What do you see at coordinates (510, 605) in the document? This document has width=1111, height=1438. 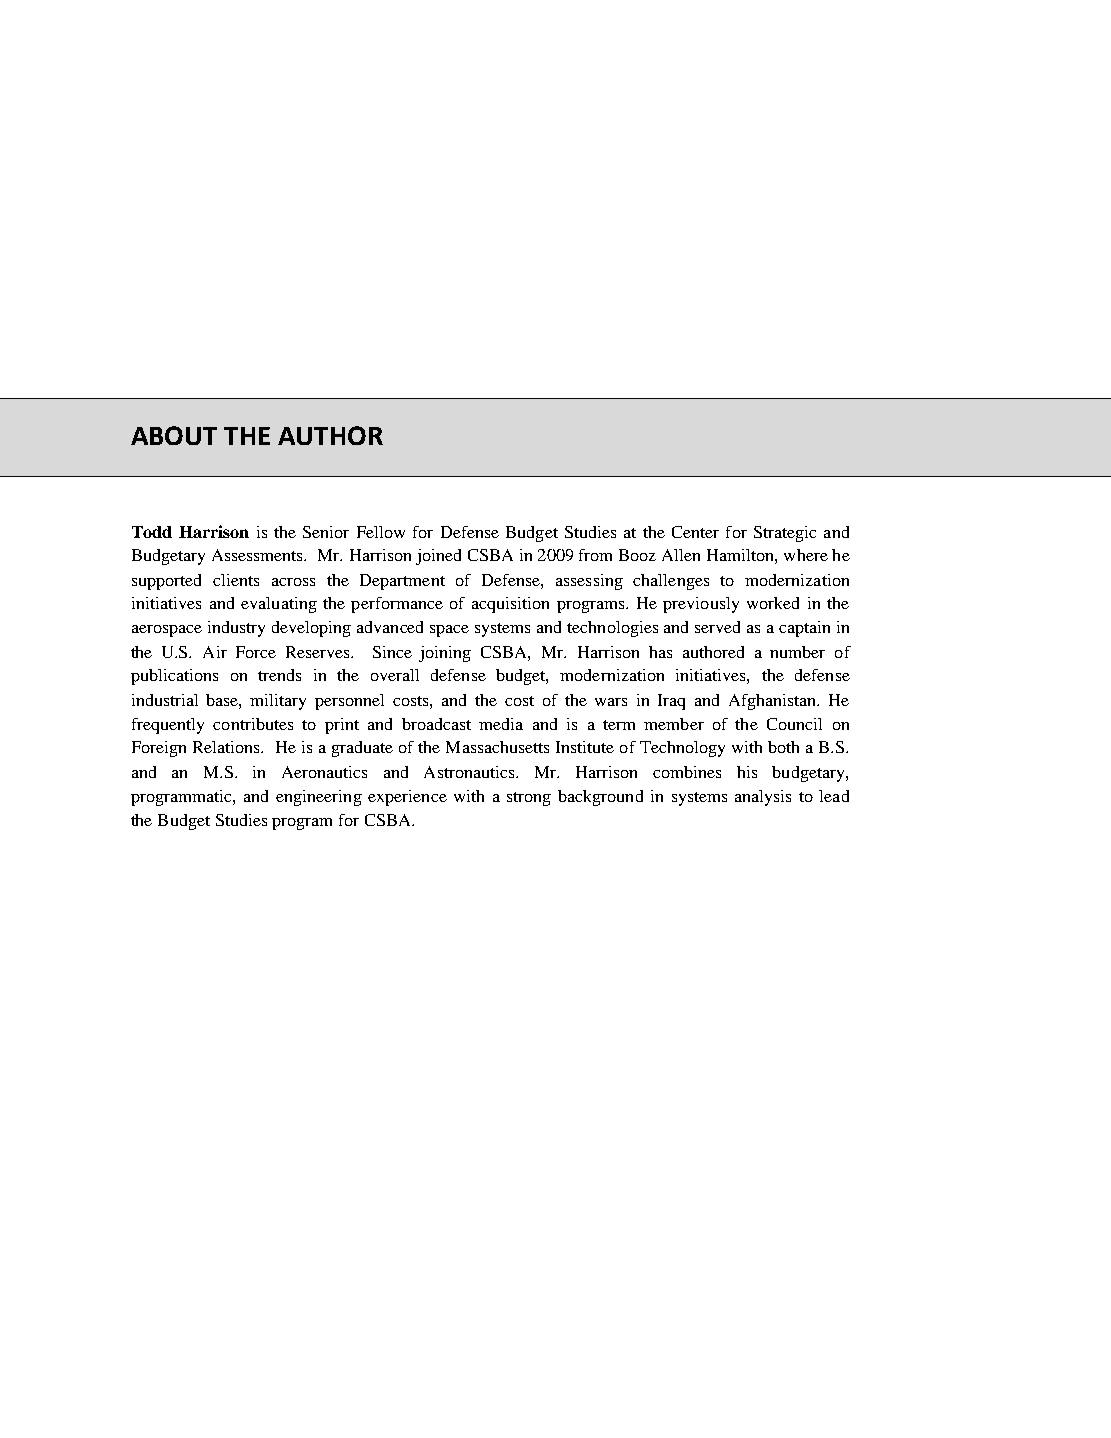 I see `acquisition` at bounding box center [510, 605].
